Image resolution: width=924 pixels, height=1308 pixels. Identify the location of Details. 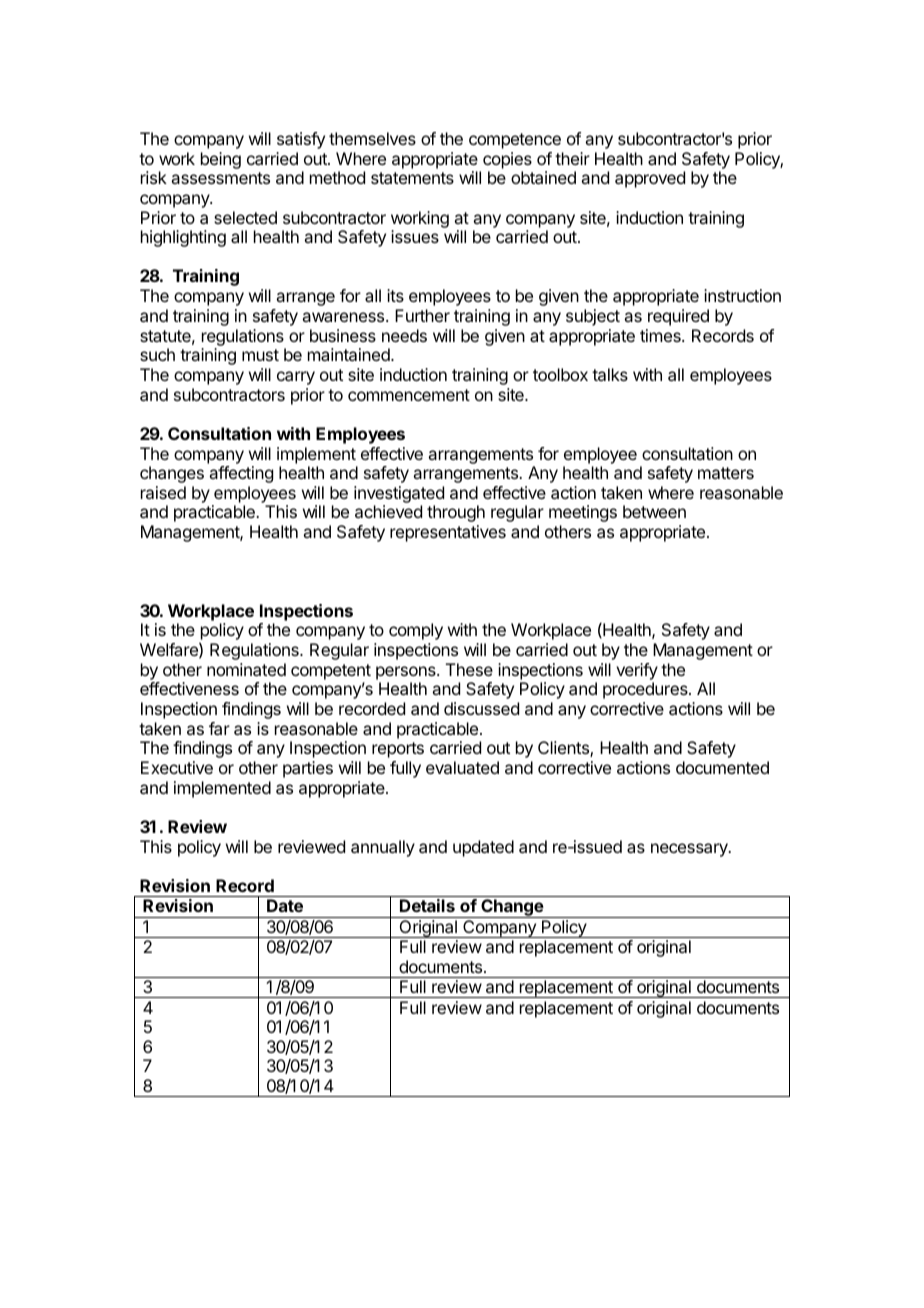
(427, 905).
